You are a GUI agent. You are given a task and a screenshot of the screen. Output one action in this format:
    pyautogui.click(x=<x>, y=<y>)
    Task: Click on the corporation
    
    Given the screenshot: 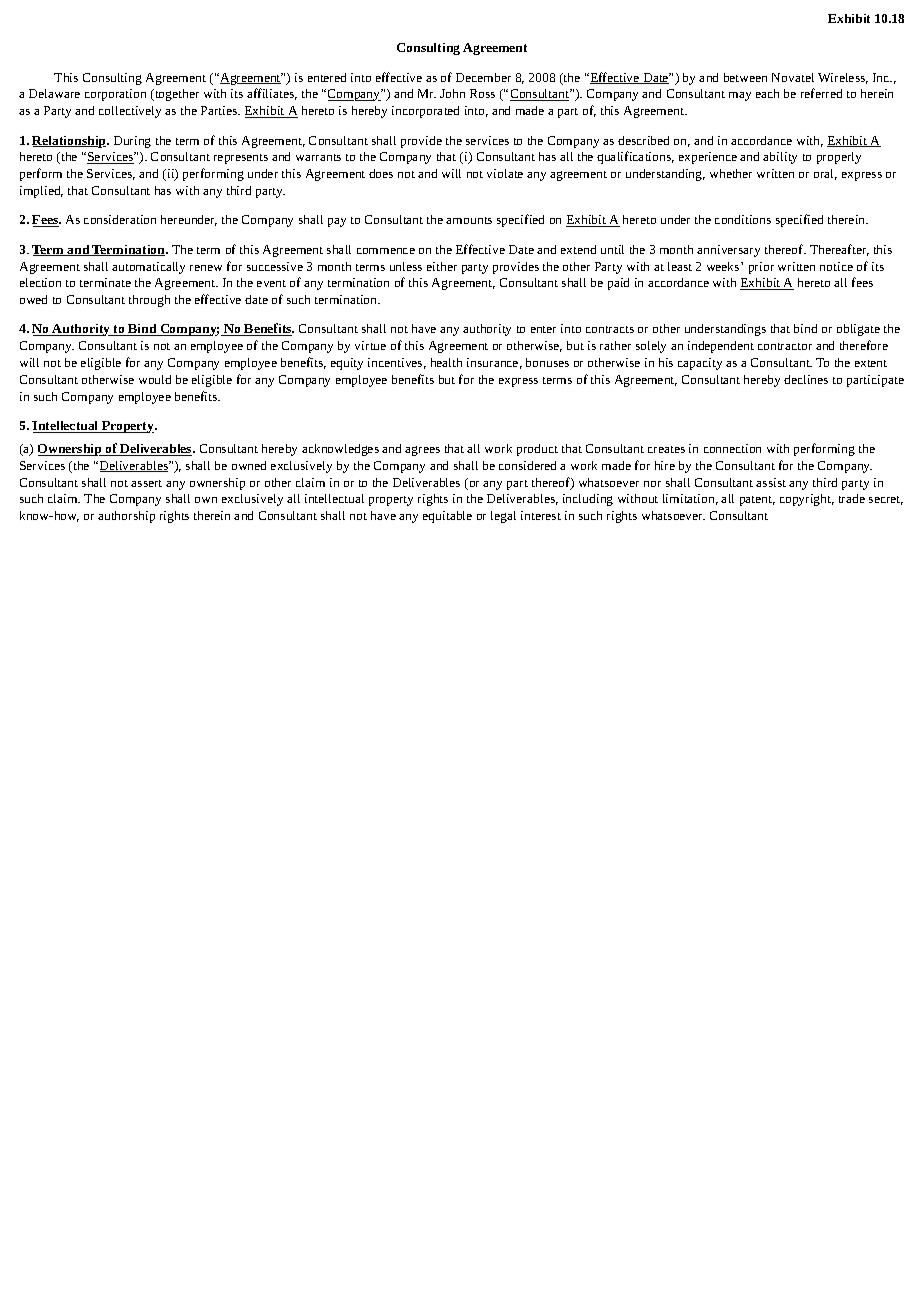 What is the action you would take?
    pyautogui.click(x=115, y=95)
